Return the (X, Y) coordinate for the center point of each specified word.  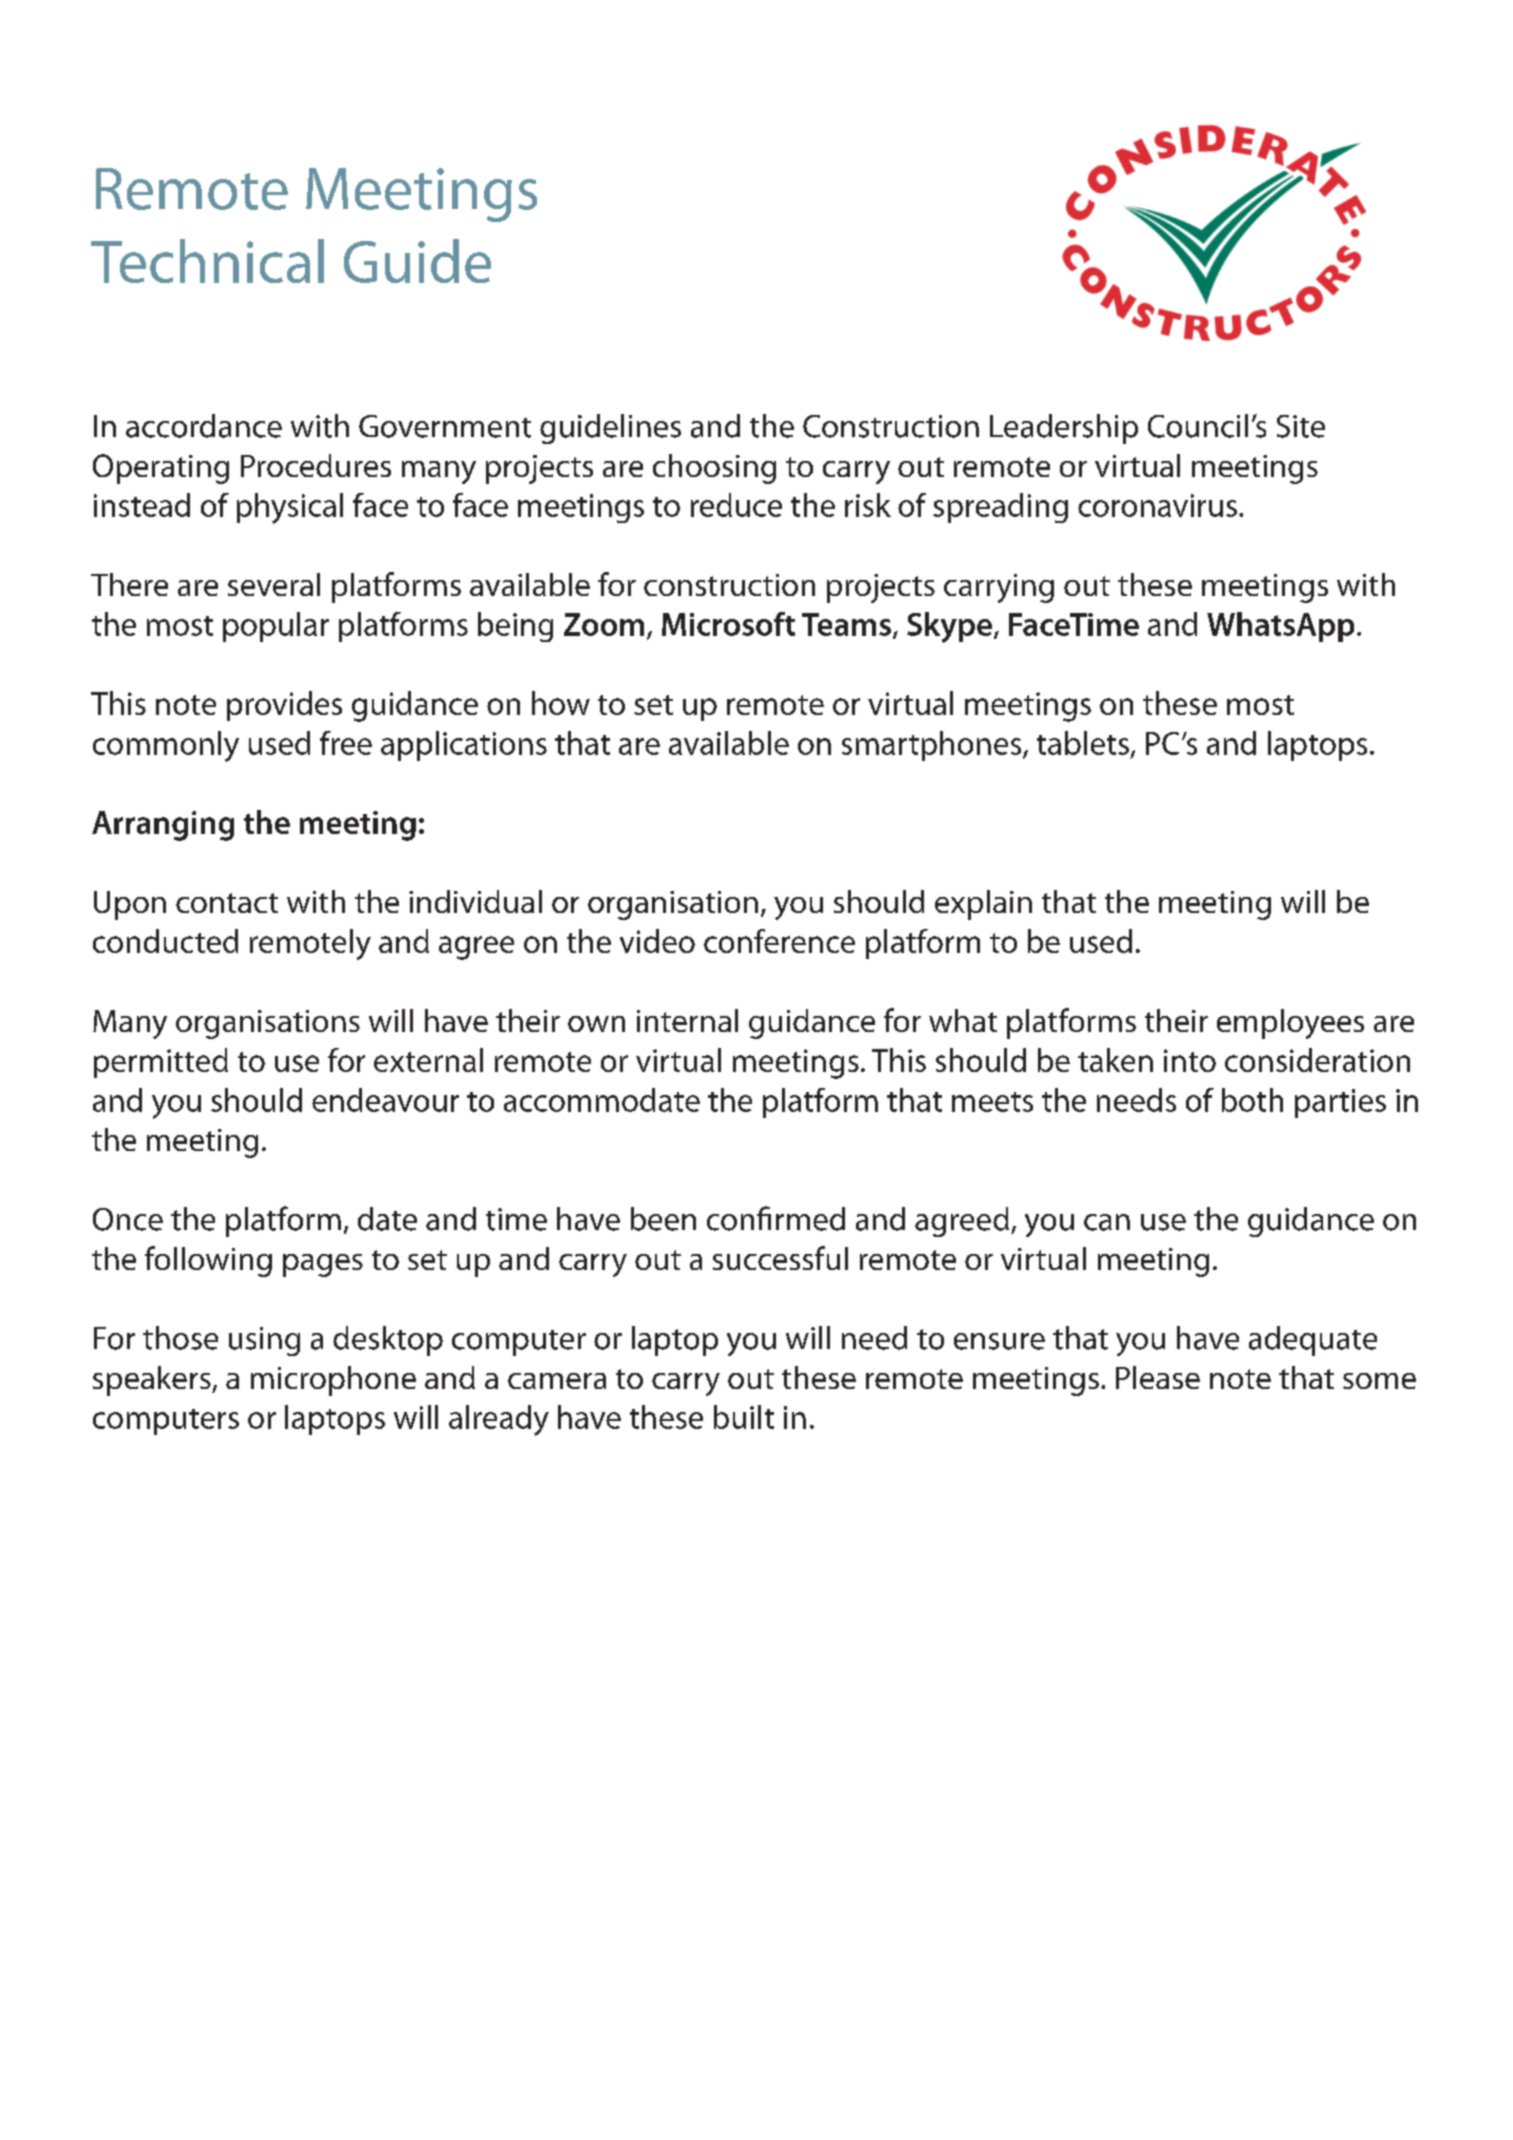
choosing (714, 469)
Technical (207, 261)
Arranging (163, 826)
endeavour (385, 1100)
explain (983, 905)
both (1252, 1100)
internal (687, 1020)
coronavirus (1157, 505)
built (744, 1417)
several (274, 584)
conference (779, 941)
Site (1301, 426)
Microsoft (728, 624)
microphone (333, 1381)
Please (1158, 1377)
